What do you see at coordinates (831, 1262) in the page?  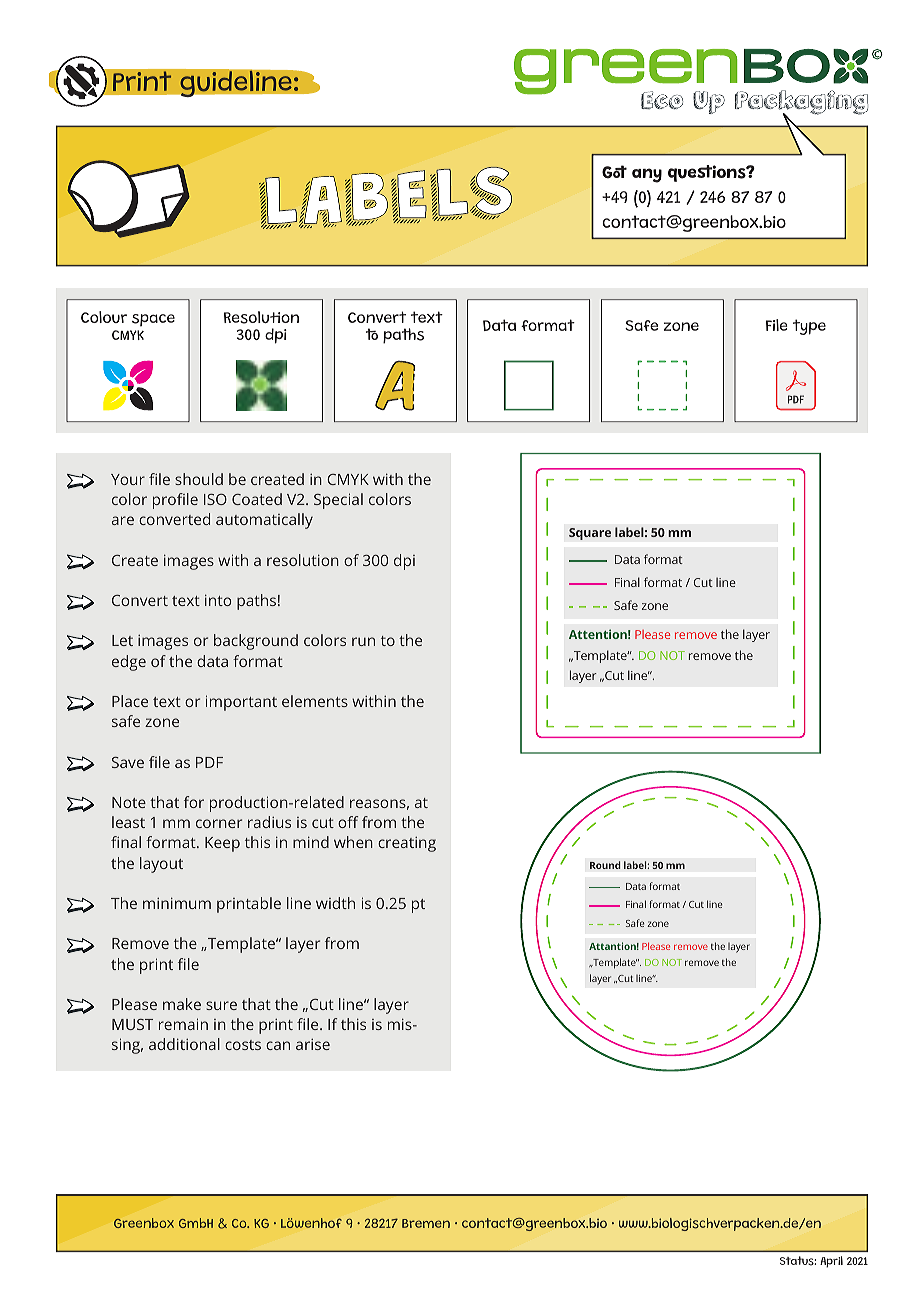 I see `April` at bounding box center [831, 1262].
